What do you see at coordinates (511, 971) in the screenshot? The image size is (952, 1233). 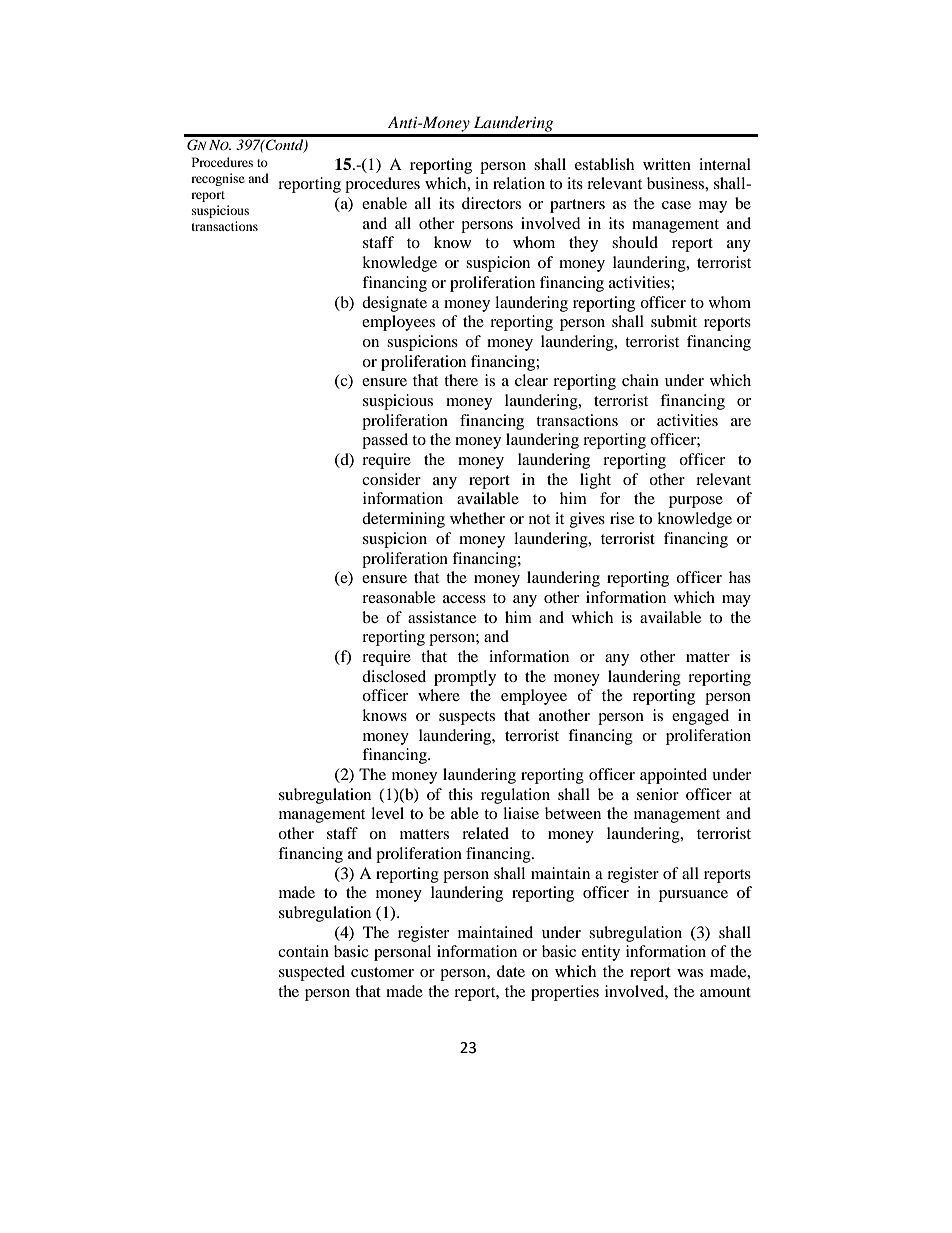 I see `date` at bounding box center [511, 971].
